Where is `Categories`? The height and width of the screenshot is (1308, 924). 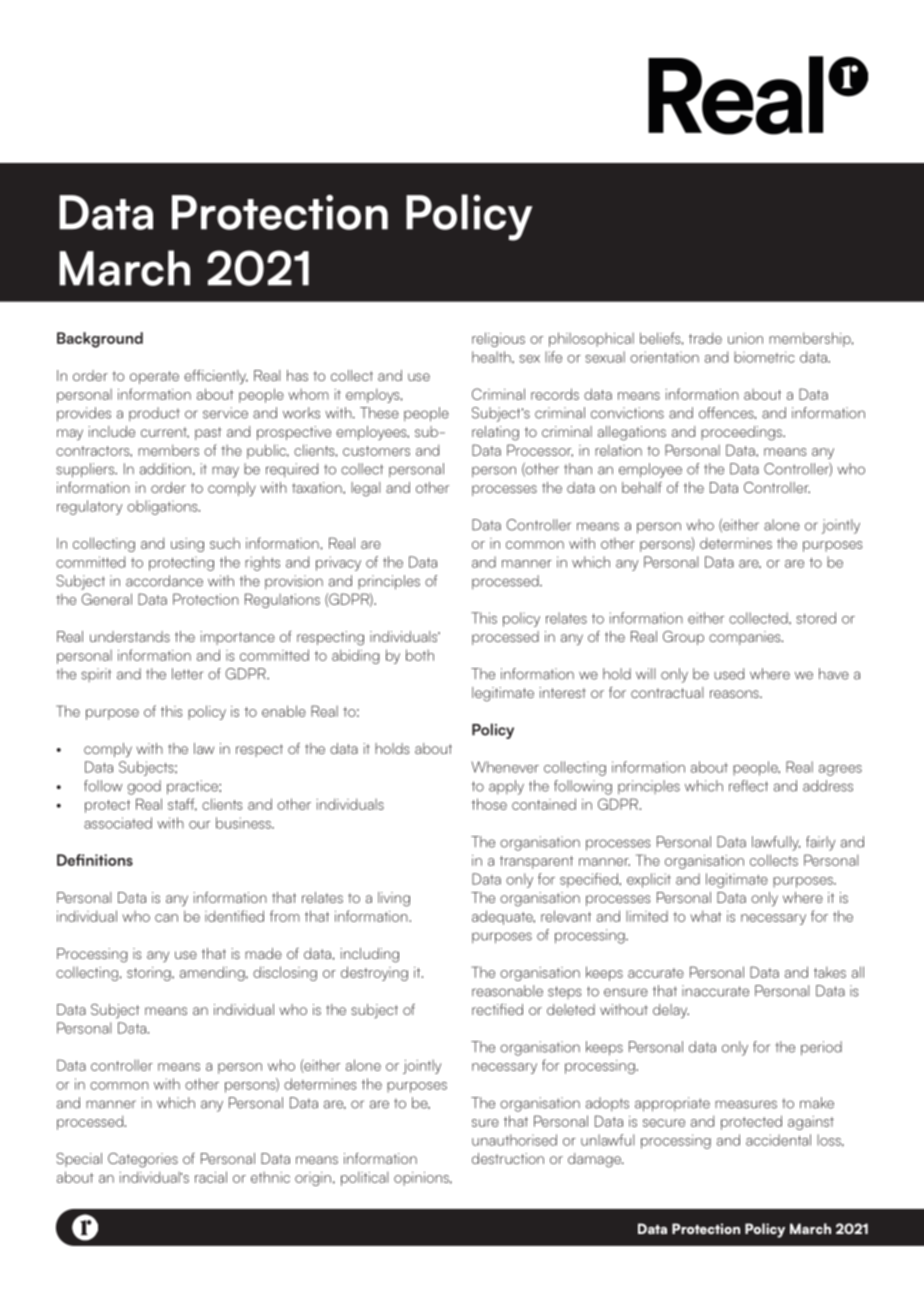 Categories is located at coordinates (143, 1160).
